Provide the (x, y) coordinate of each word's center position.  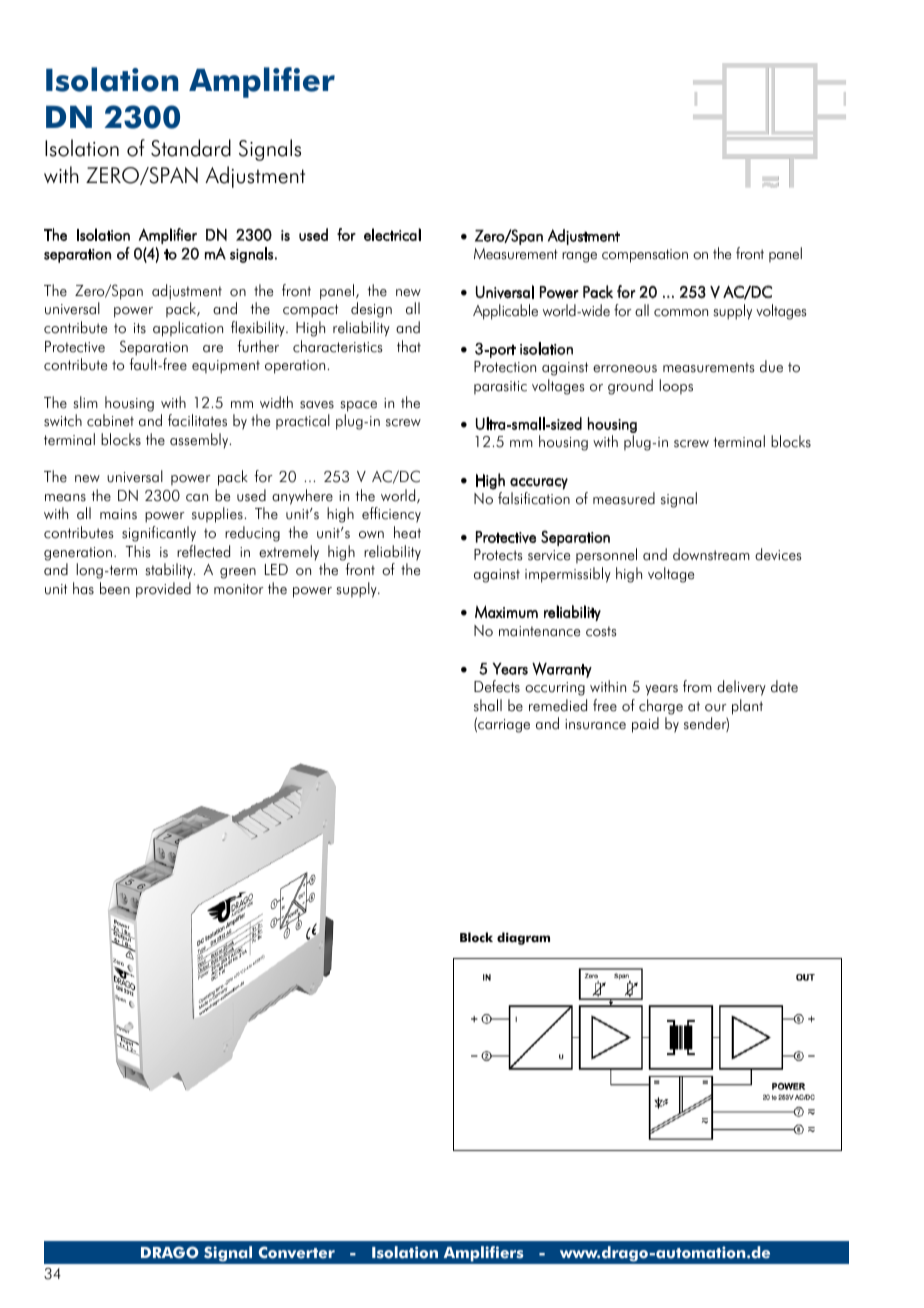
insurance (595, 724)
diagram (523, 938)
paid (645, 725)
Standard (191, 148)
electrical (392, 234)
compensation (645, 256)
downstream (711, 554)
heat (407, 532)
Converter (296, 1252)
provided (163, 590)
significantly (159, 534)
